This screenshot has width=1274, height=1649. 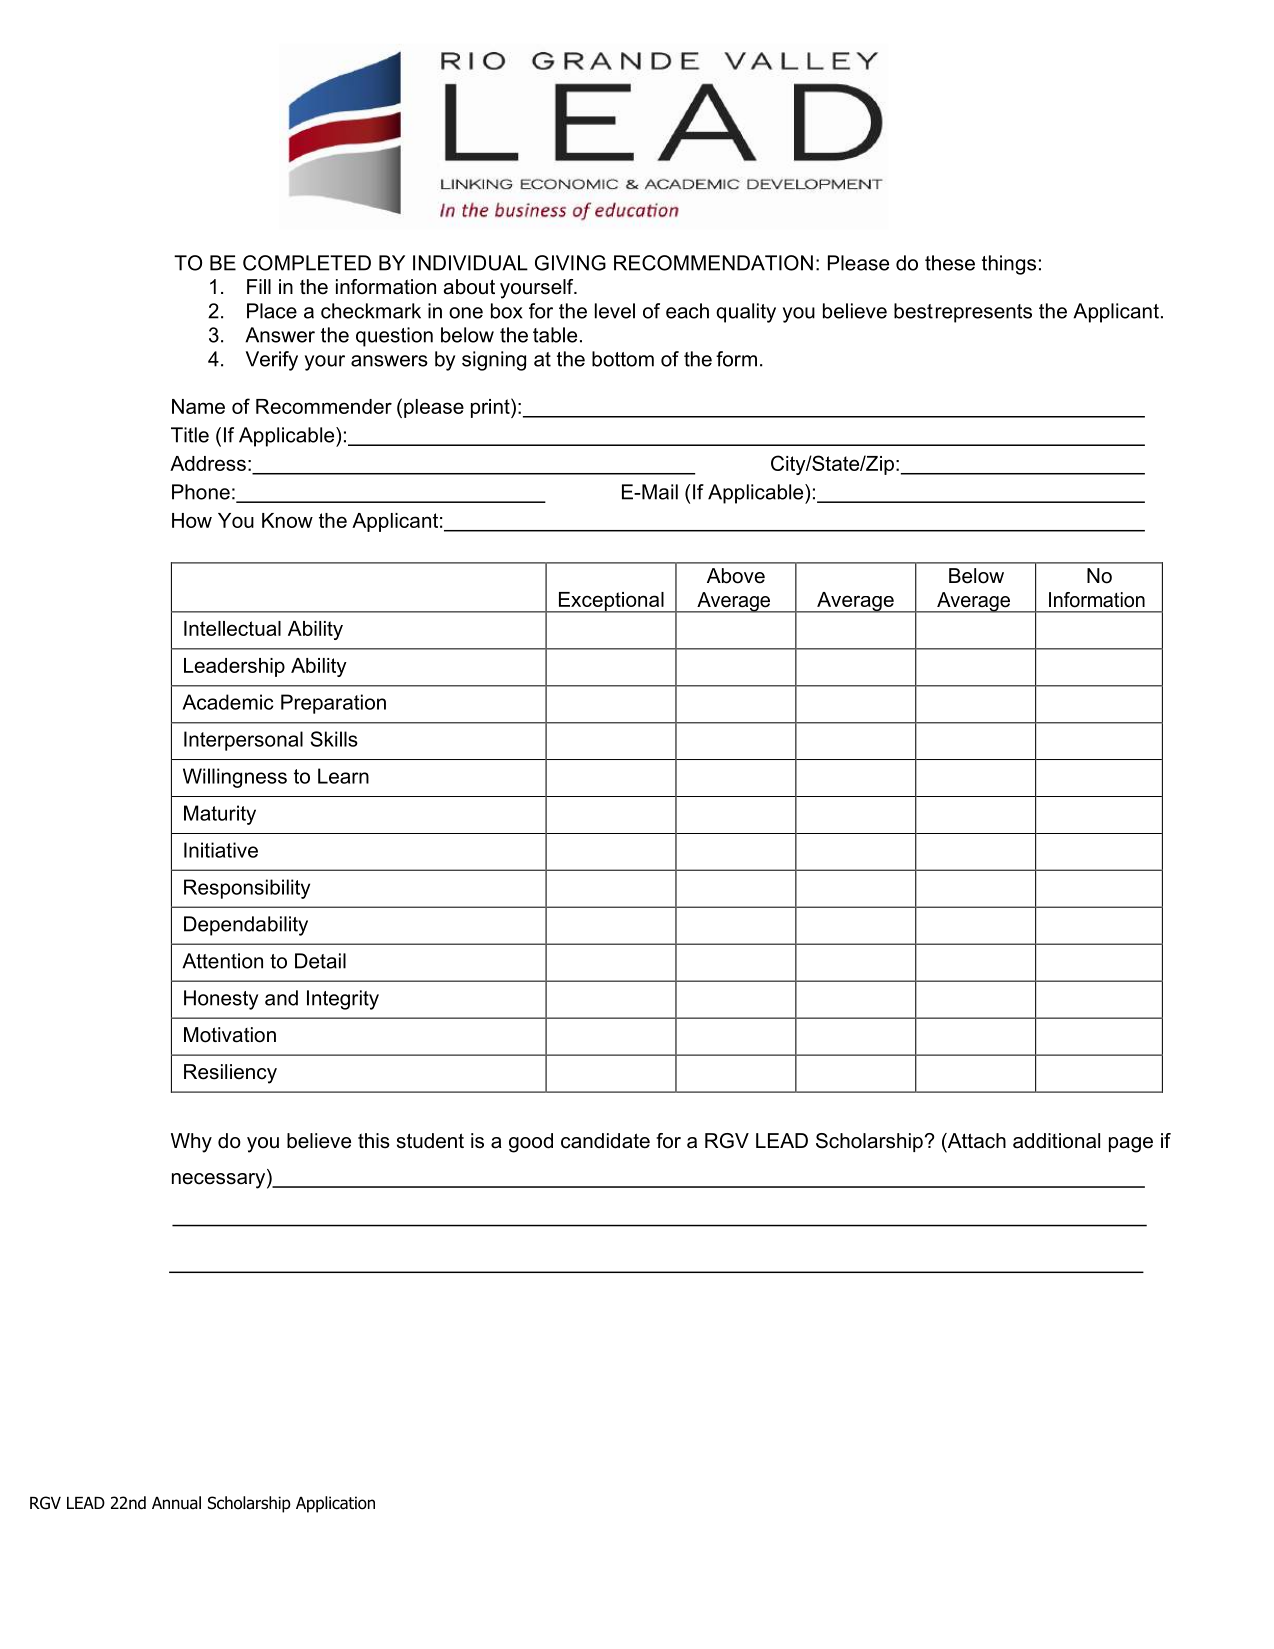 What do you see at coordinates (1056, 1141) in the screenshot?
I see `additional` at bounding box center [1056, 1141].
